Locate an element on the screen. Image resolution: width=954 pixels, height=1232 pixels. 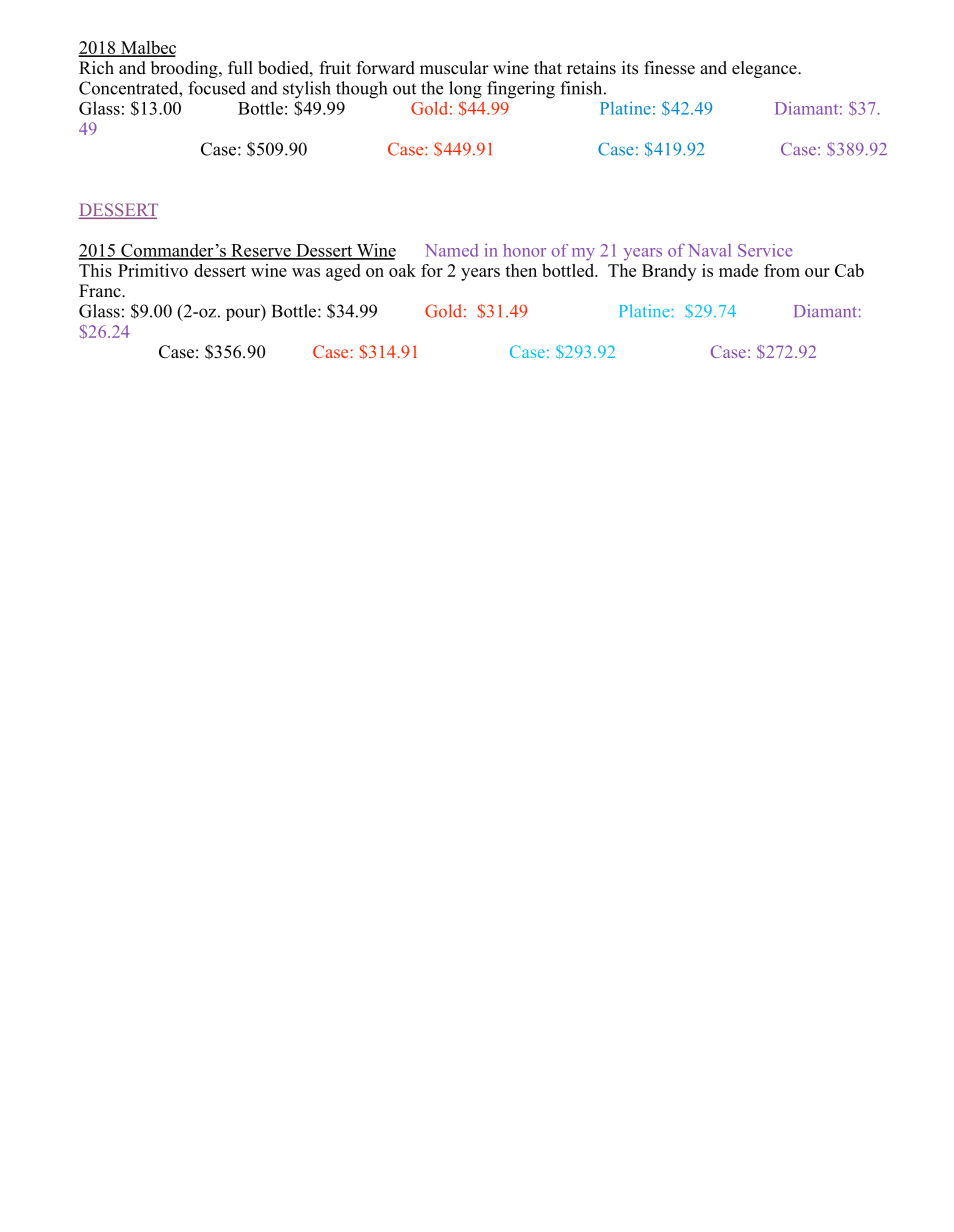
Franc is located at coordinates (101, 290).
